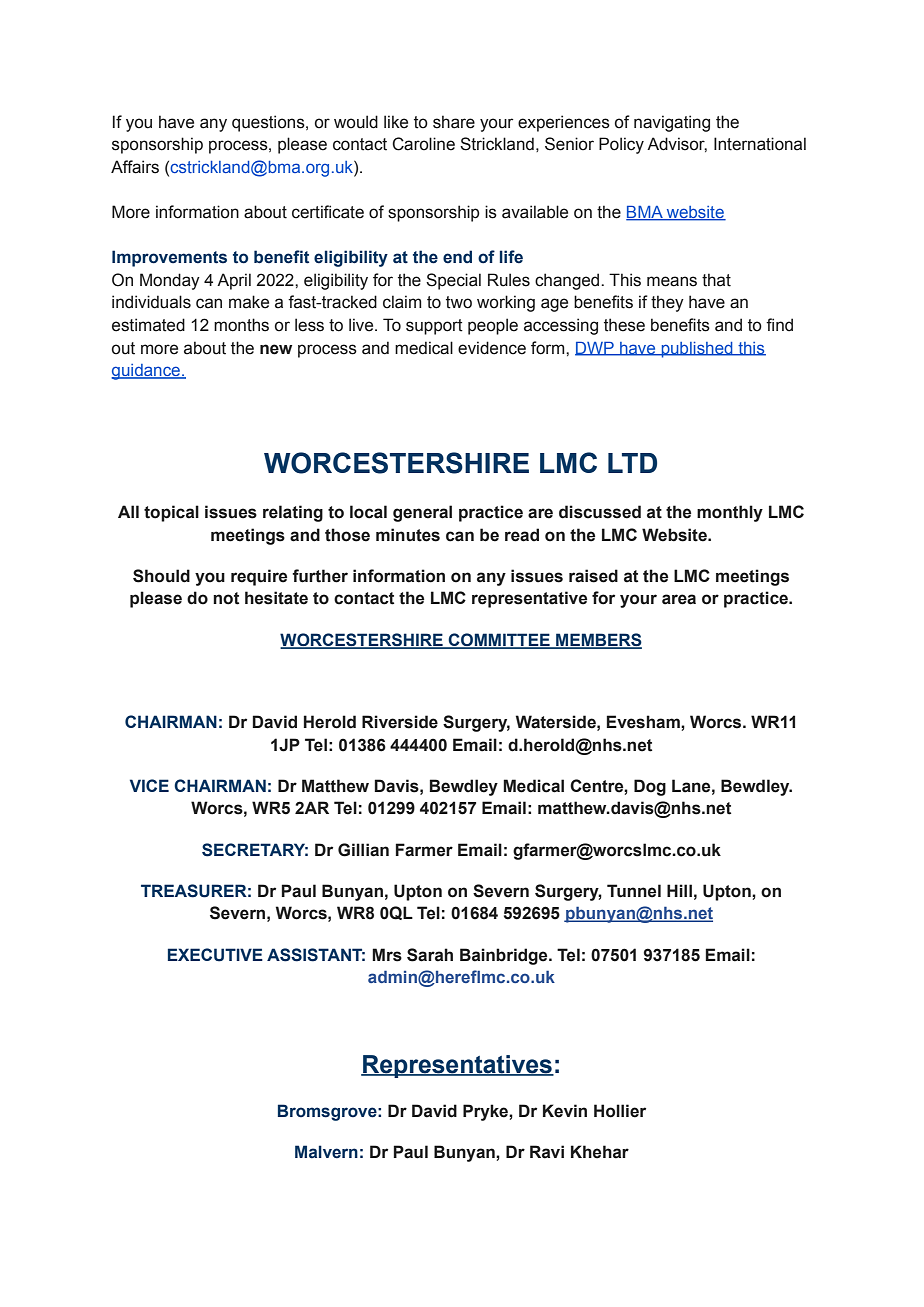 The height and width of the screenshot is (1307, 924). Describe the element at coordinates (171, 513) in the screenshot. I see `topical` at that location.
